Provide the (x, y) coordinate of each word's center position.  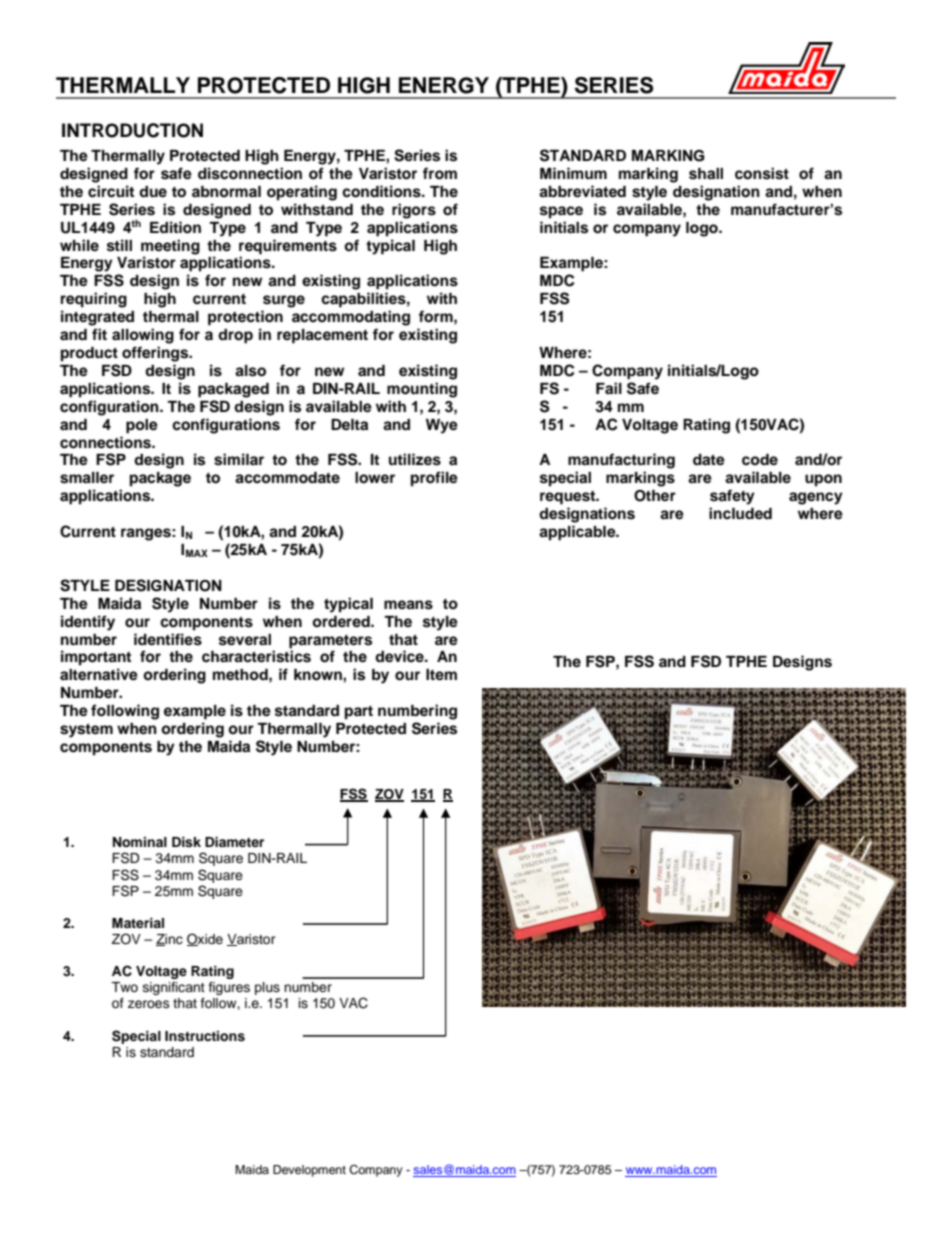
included (740, 513)
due (153, 191)
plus (267, 988)
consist (762, 173)
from (440, 173)
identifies (168, 639)
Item (441, 674)
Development (309, 1171)
